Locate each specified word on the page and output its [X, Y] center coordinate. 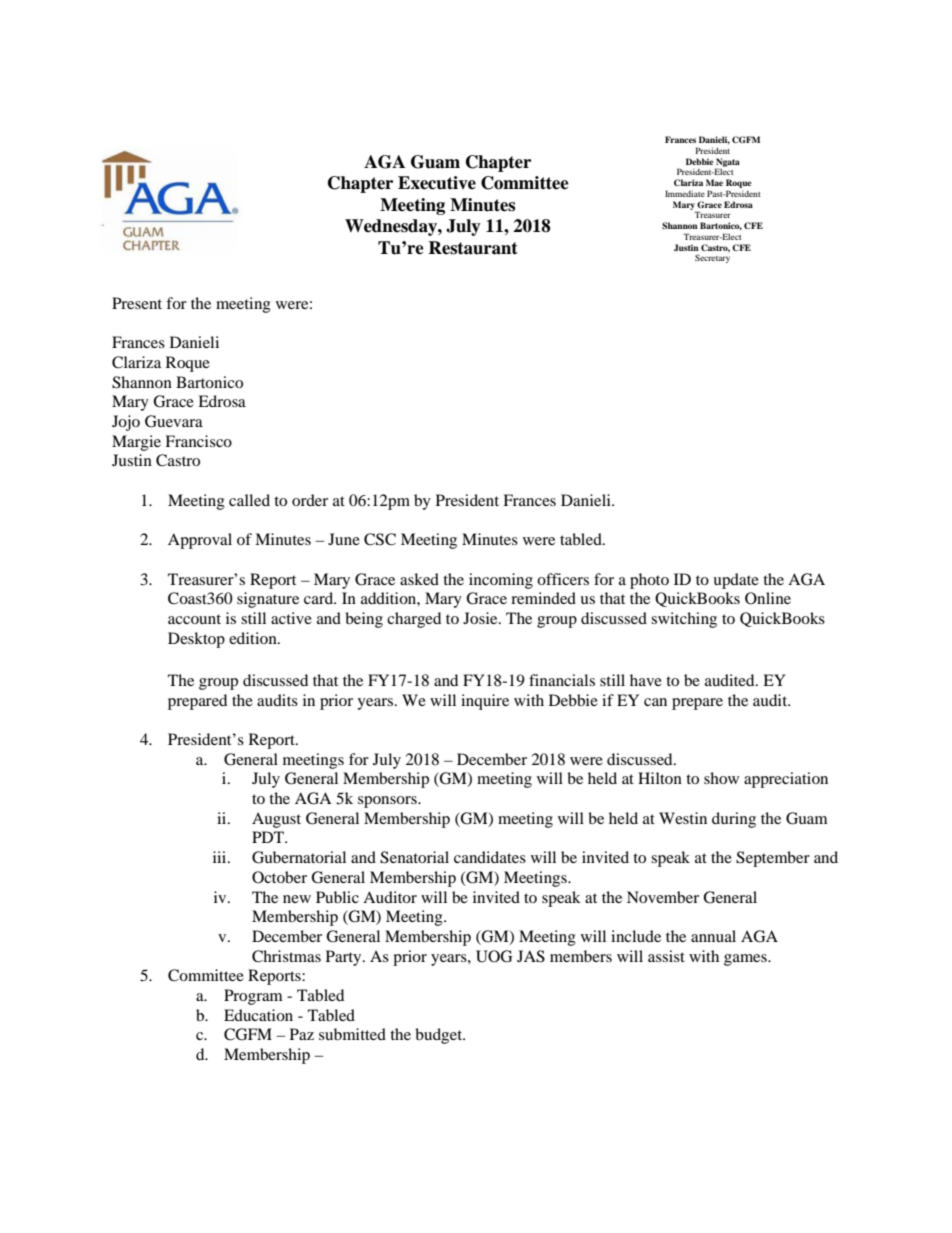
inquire [485, 702]
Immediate [685, 193]
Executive [437, 183]
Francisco [198, 441]
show [721, 778]
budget [440, 1036]
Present [137, 303]
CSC [380, 539]
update [736, 581]
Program [253, 997]
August [276, 820]
